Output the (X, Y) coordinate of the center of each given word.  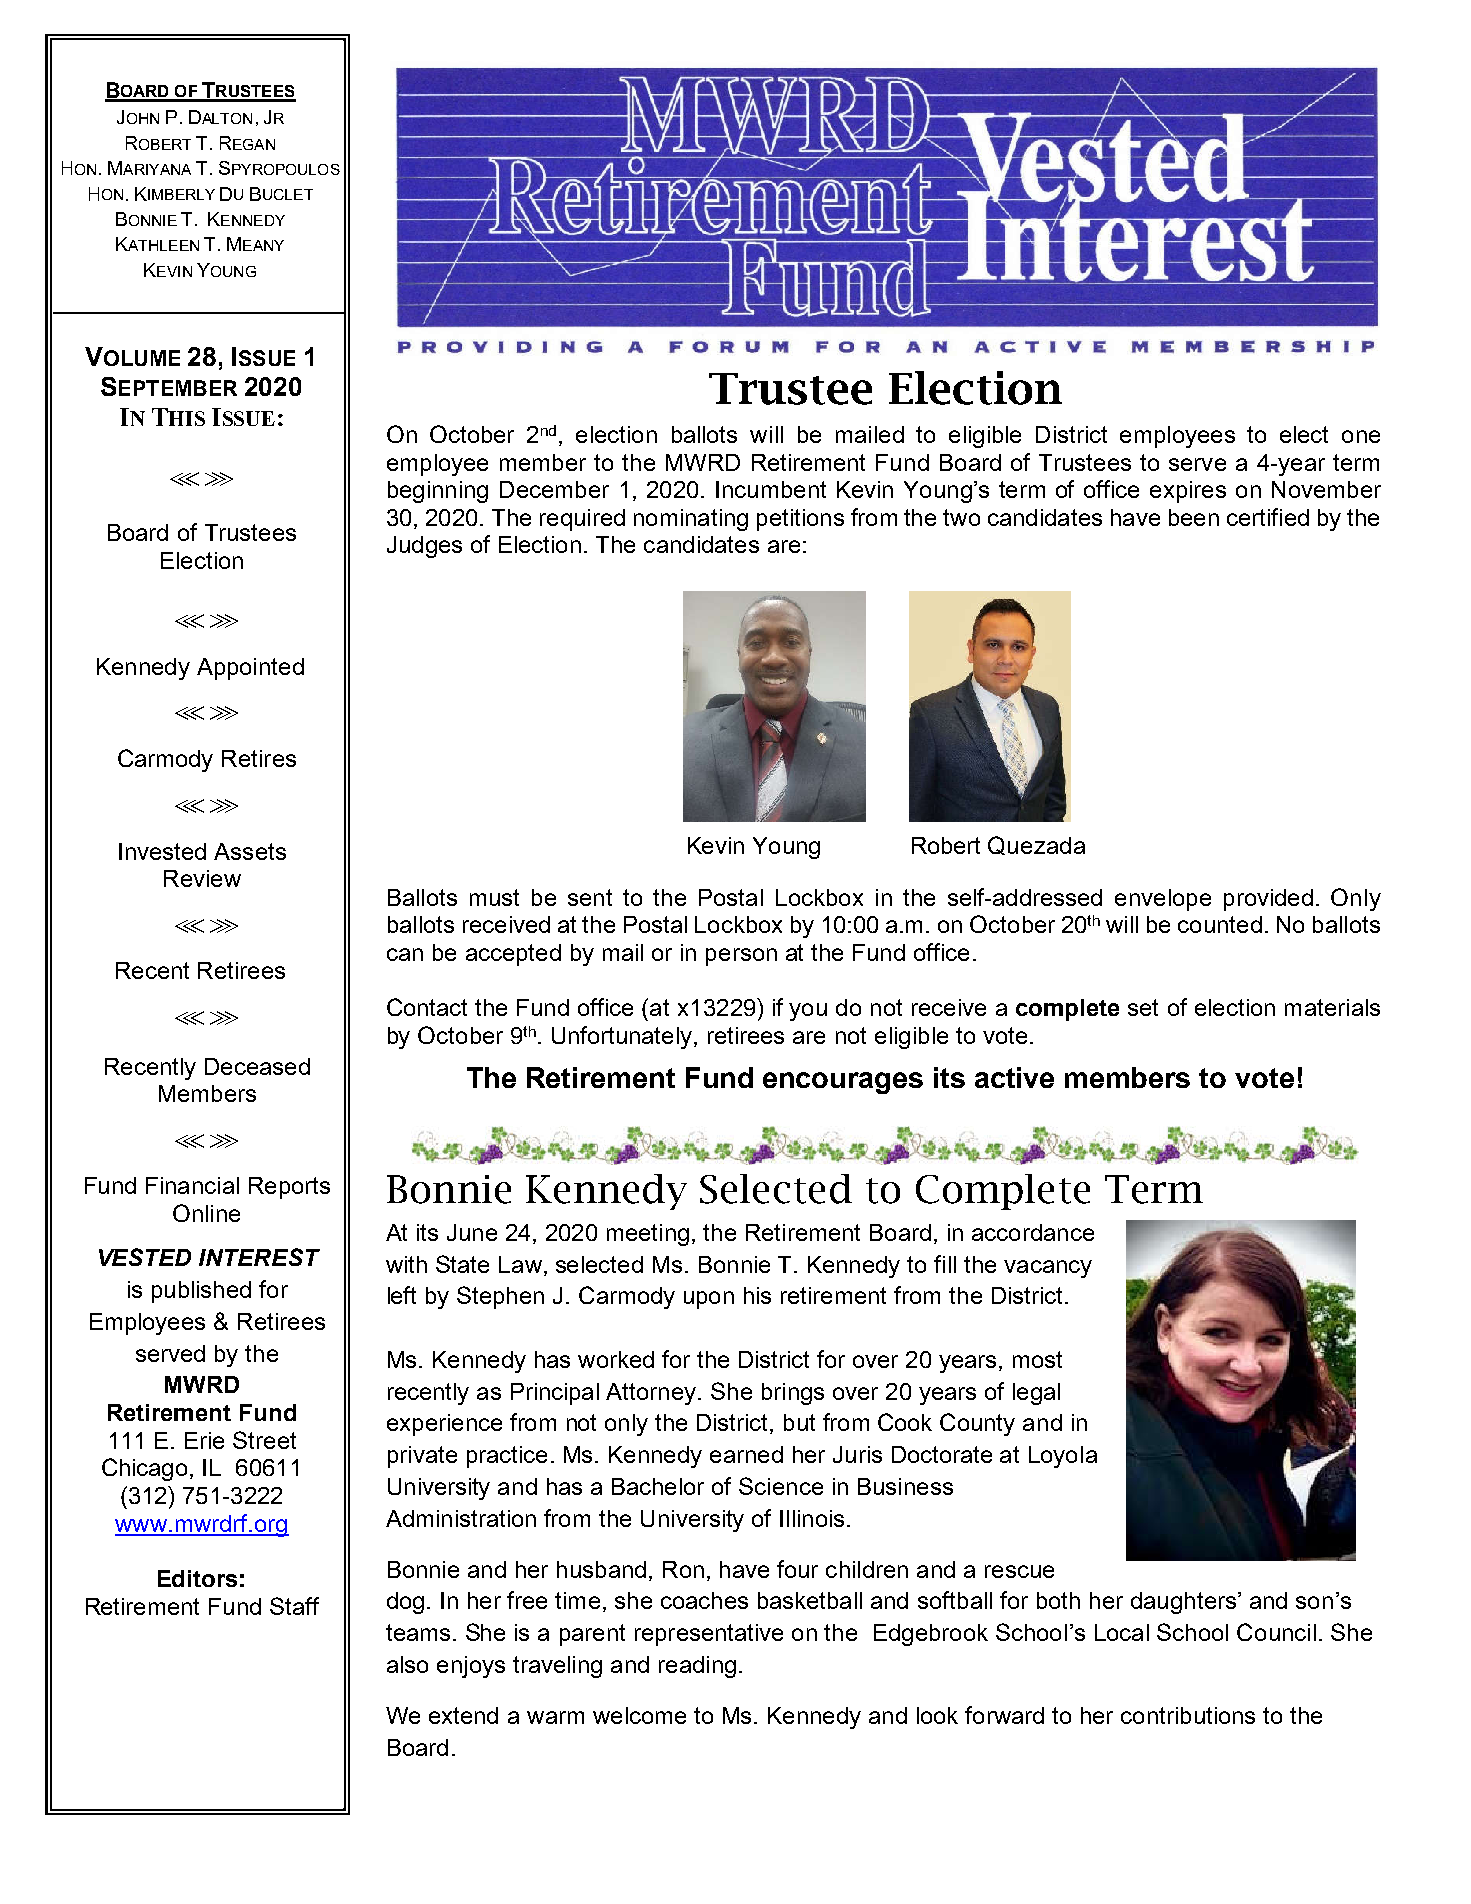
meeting (648, 1235)
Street (264, 1440)
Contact (427, 1007)
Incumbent (771, 489)
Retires (259, 758)
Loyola (1063, 1457)
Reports (289, 1188)
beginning (438, 492)
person (741, 957)
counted (1220, 924)
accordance (1033, 1232)
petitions (800, 520)
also (407, 1664)
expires (1188, 492)
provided (1268, 900)
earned (746, 1454)
